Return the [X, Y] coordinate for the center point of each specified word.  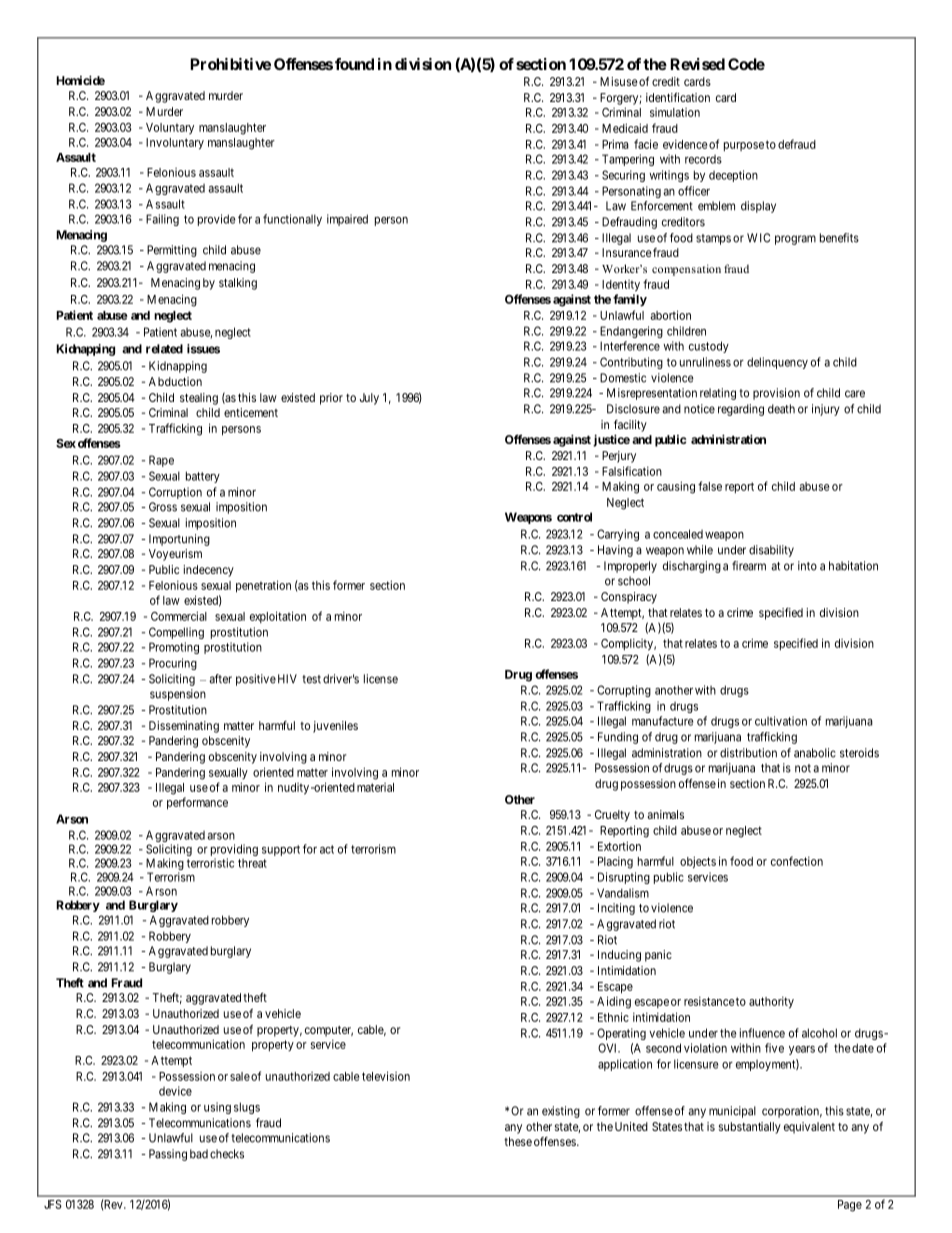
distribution [748, 753]
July [369, 399]
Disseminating [184, 727]
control [574, 517]
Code [746, 64]
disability [771, 551]
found [354, 64]
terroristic [210, 863]
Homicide [80, 80]
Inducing [619, 956]
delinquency [777, 363]
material [375, 787]
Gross [163, 507]
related [164, 349]
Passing [168, 1155]
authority [771, 1002]
